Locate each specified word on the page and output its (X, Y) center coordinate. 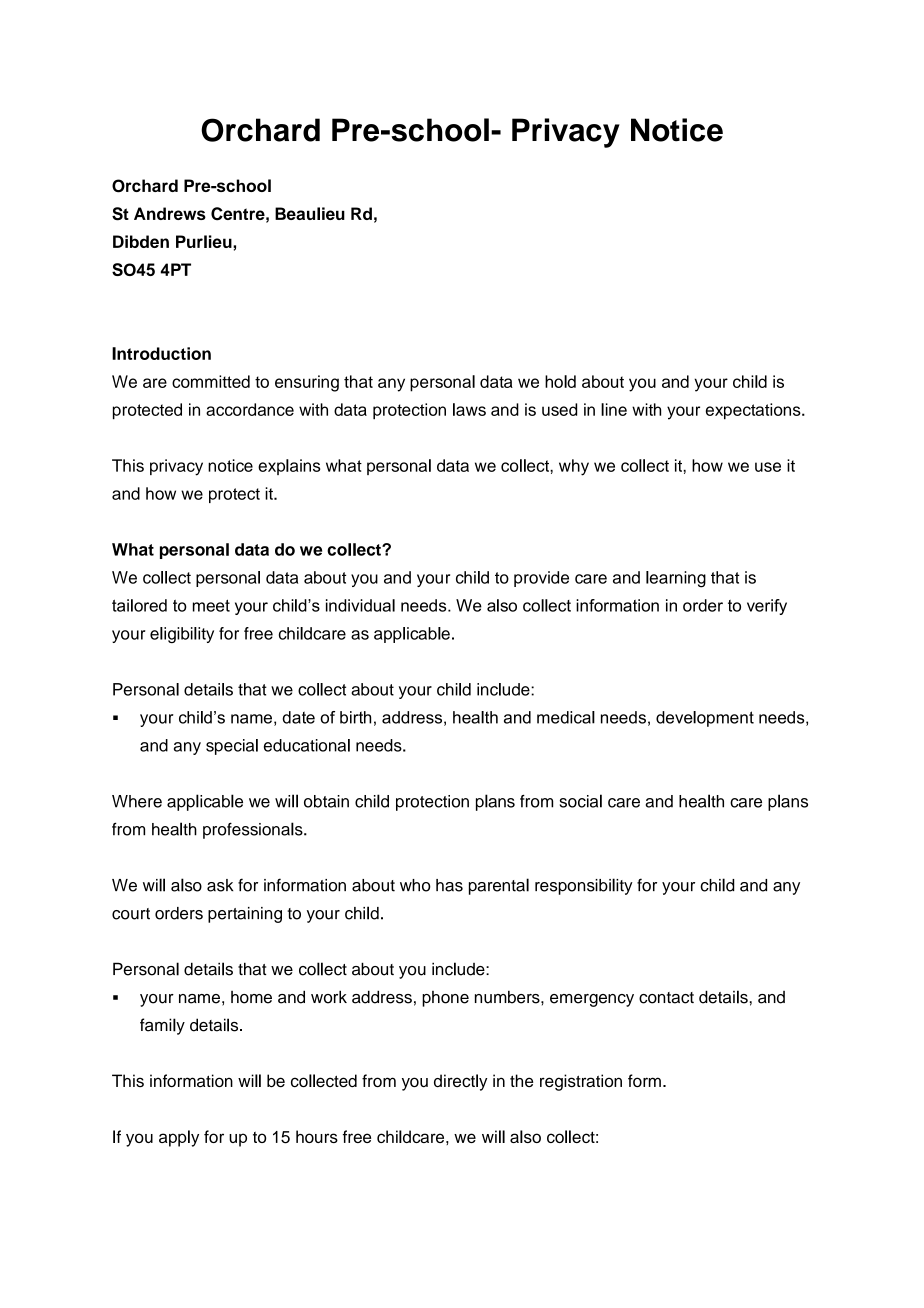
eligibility (182, 635)
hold (560, 381)
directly (460, 1082)
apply (179, 1138)
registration (581, 1082)
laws (469, 409)
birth (355, 717)
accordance (250, 409)
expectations (754, 411)
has (449, 885)
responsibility (584, 886)
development (705, 719)
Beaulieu (310, 213)
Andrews (170, 213)
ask (220, 885)
